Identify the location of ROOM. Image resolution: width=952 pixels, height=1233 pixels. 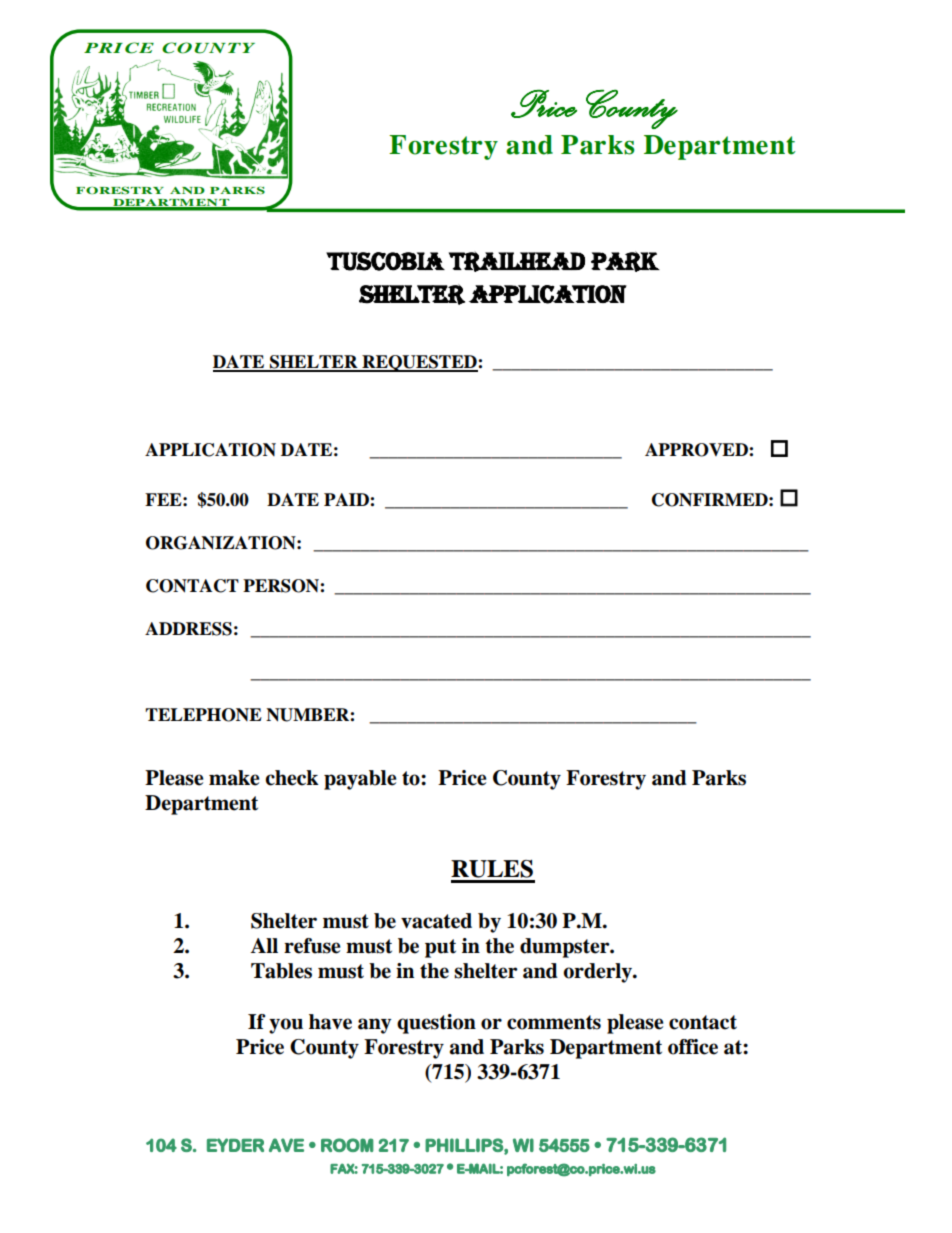
(347, 1145).
